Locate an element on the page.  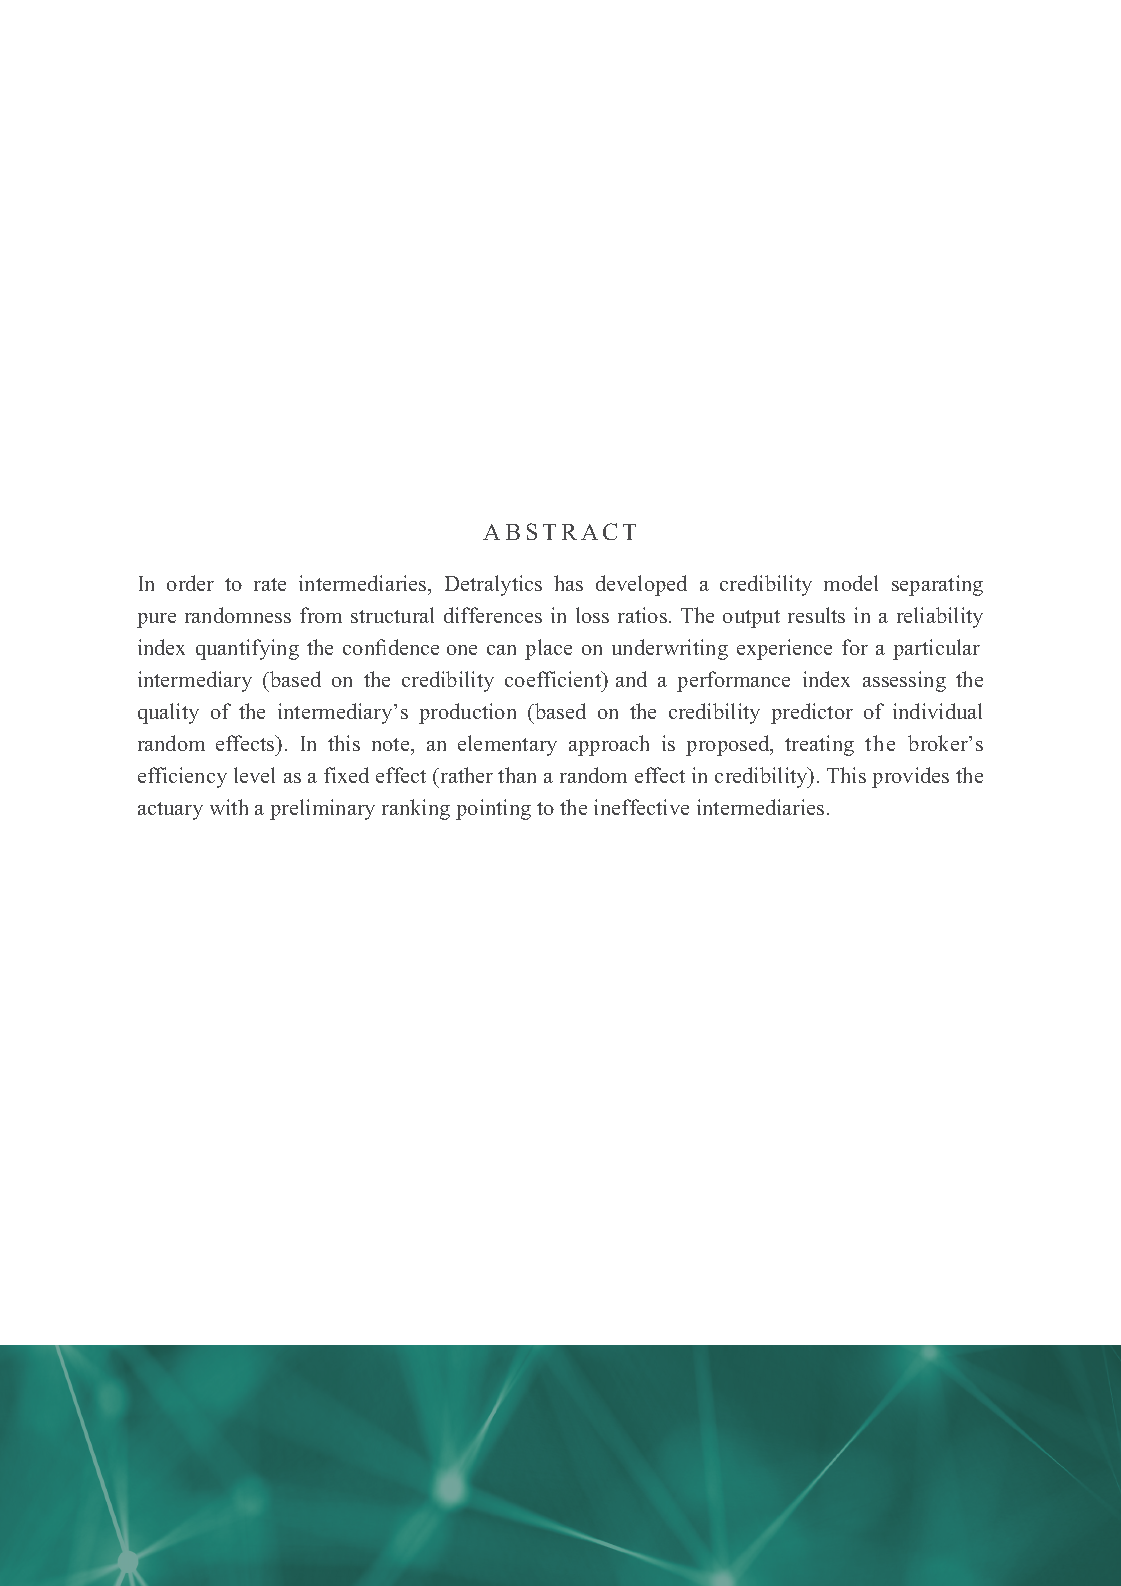
with is located at coordinates (229, 807).
